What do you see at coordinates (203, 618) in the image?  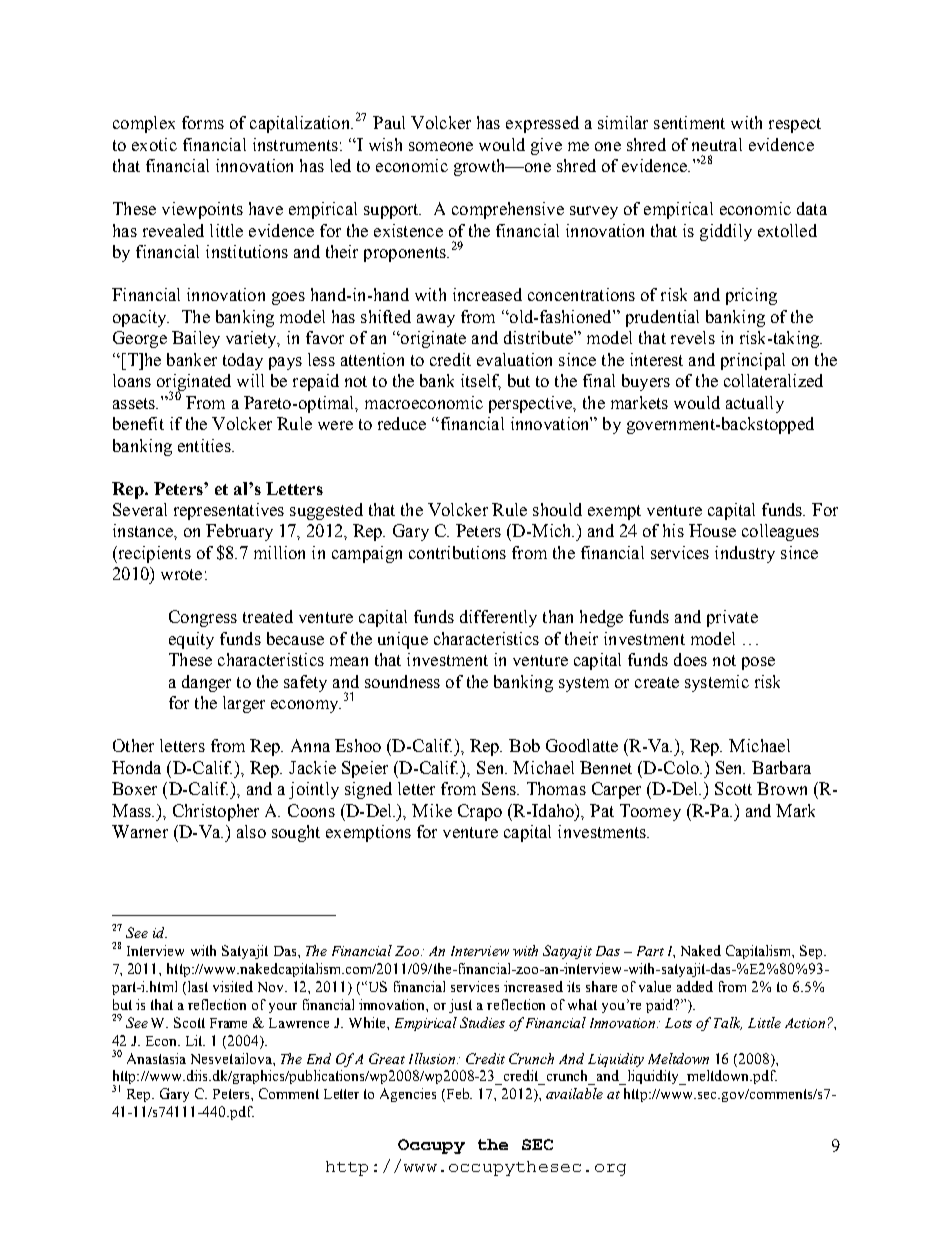 I see `Congress` at bounding box center [203, 618].
